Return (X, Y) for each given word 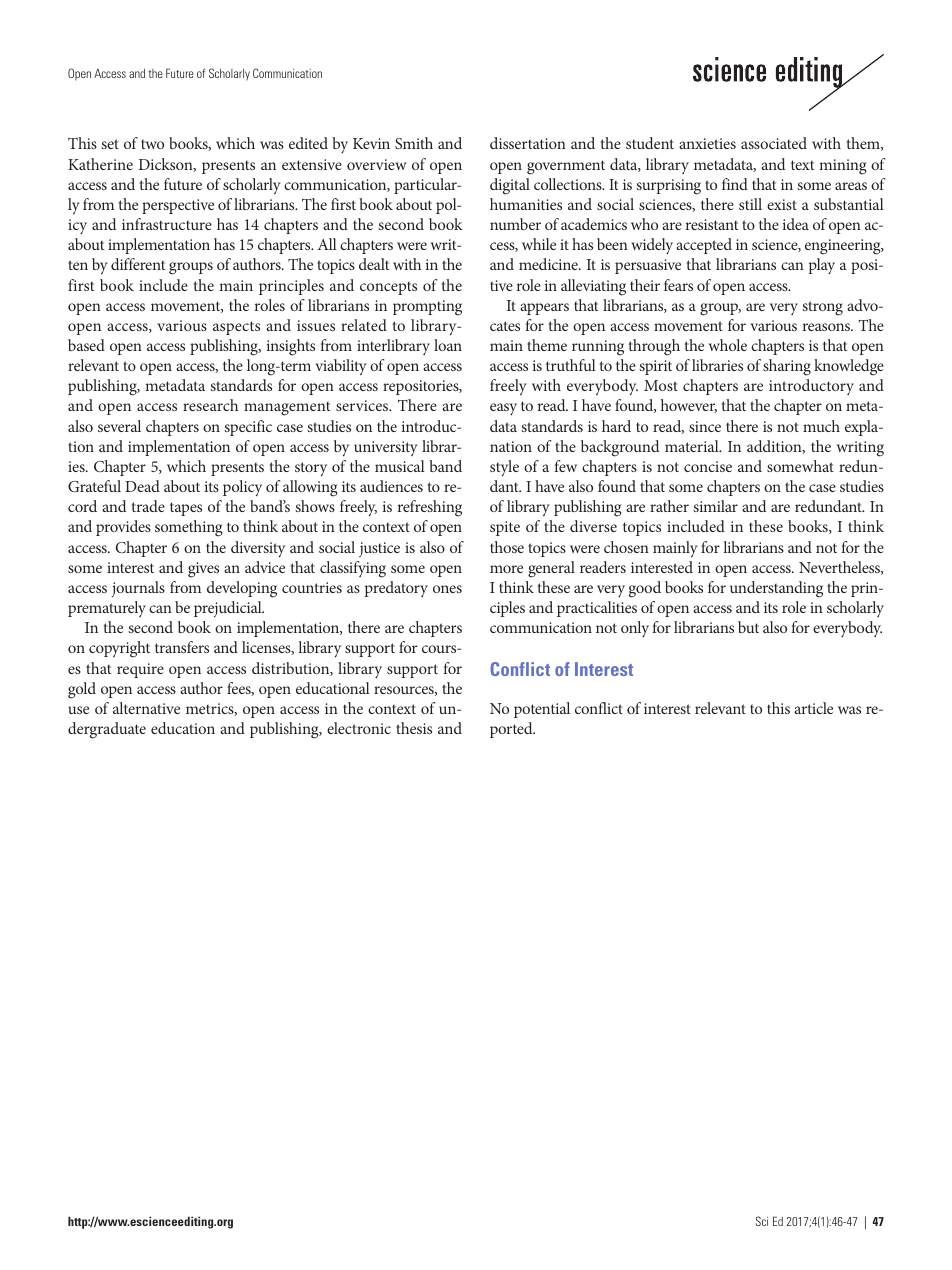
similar (715, 506)
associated (774, 143)
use (78, 710)
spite (505, 528)
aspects (236, 328)
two (152, 144)
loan (448, 345)
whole (728, 345)
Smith (414, 143)
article (813, 708)
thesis (414, 728)
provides (123, 528)
